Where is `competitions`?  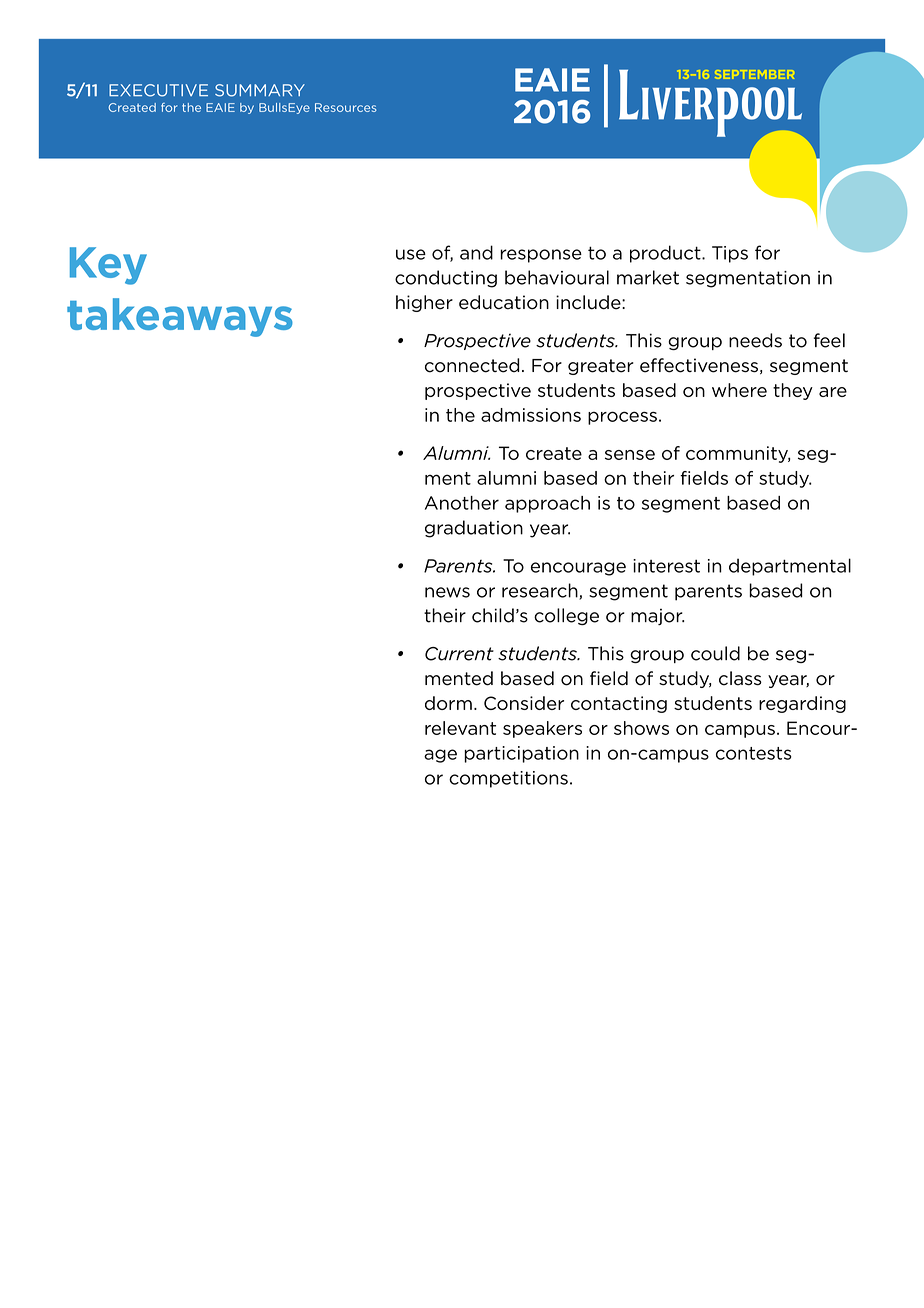 competitions is located at coordinates (508, 779).
